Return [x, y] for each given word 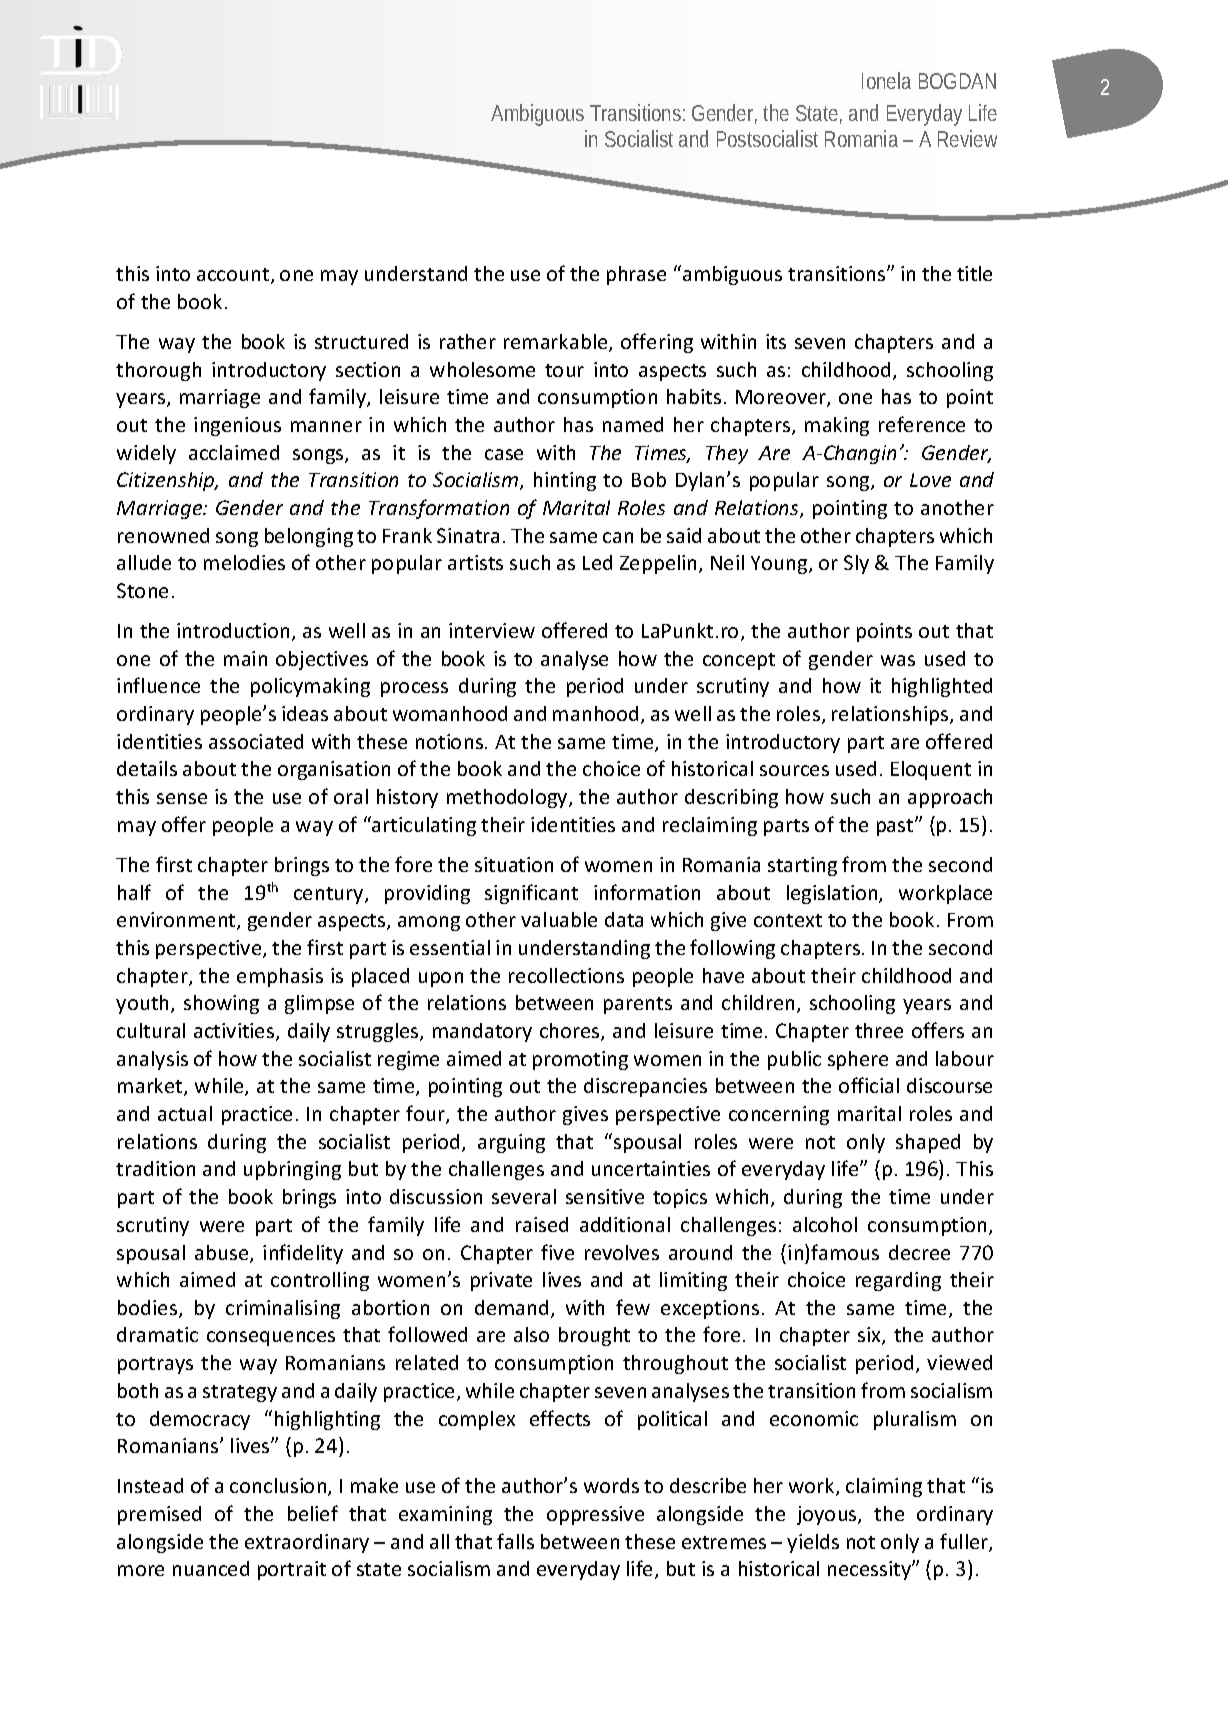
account [234, 276]
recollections [566, 975]
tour [564, 370]
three [879, 1030]
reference [922, 424]
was [898, 660]
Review [967, 138]
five [557, 1252]
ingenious [237, 426]
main [245, 658]
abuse [223, 1254]
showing [221, 1004]
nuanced [211, 1568]
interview [492, 630]
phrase [636, 275]
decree [919, 1252]
